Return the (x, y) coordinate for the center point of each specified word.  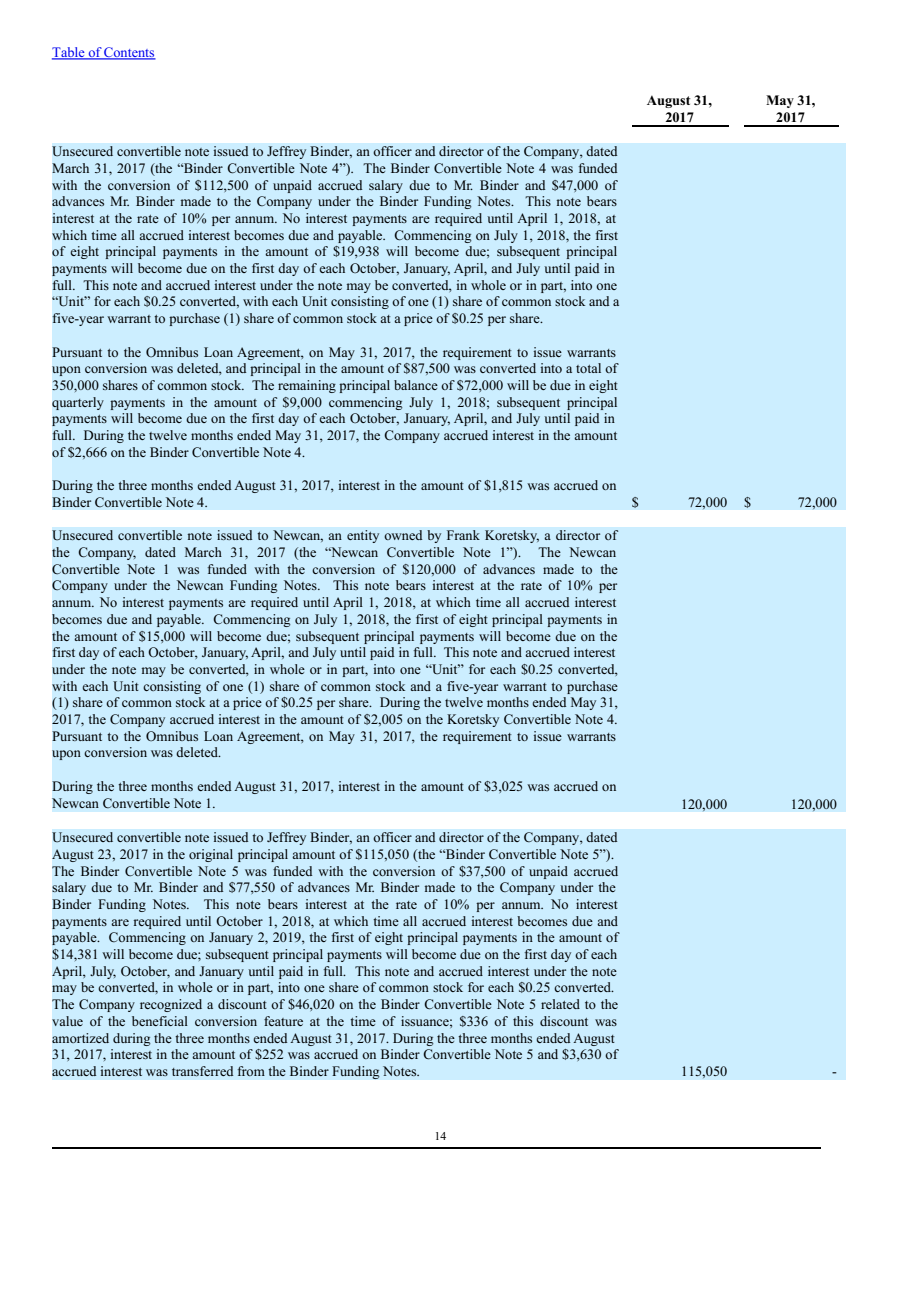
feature (283, 1021)
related (560, 1004)
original (211, 855)
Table (69, 53)
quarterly (78, 403)
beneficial (160, 1021)
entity (363, 536)
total (588, 368)
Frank (463, 535)
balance (416, 385)
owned (403, 535)
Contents (129, 53)
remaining (307, 386)
